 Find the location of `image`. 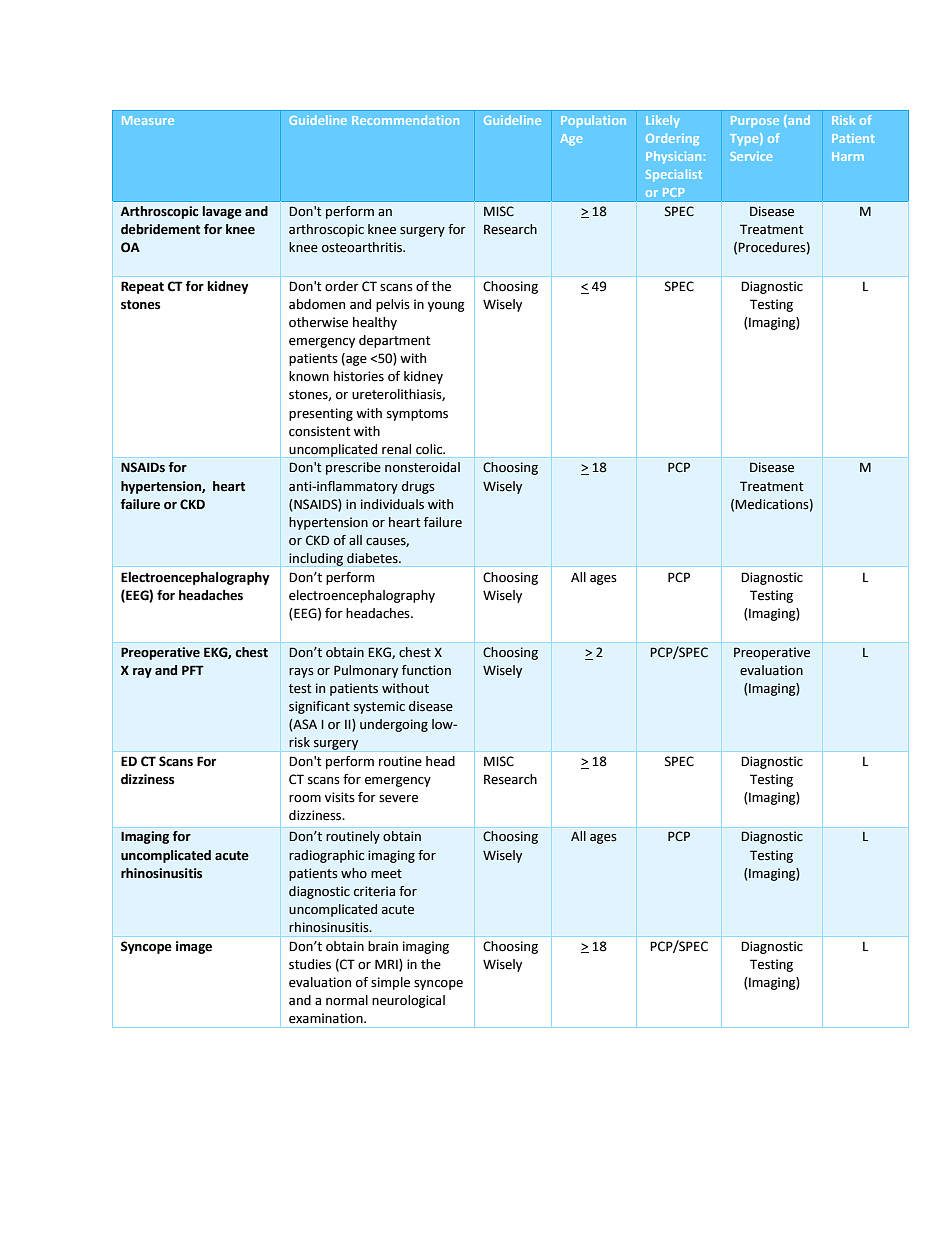

image is located at coordinates (194, 947).
